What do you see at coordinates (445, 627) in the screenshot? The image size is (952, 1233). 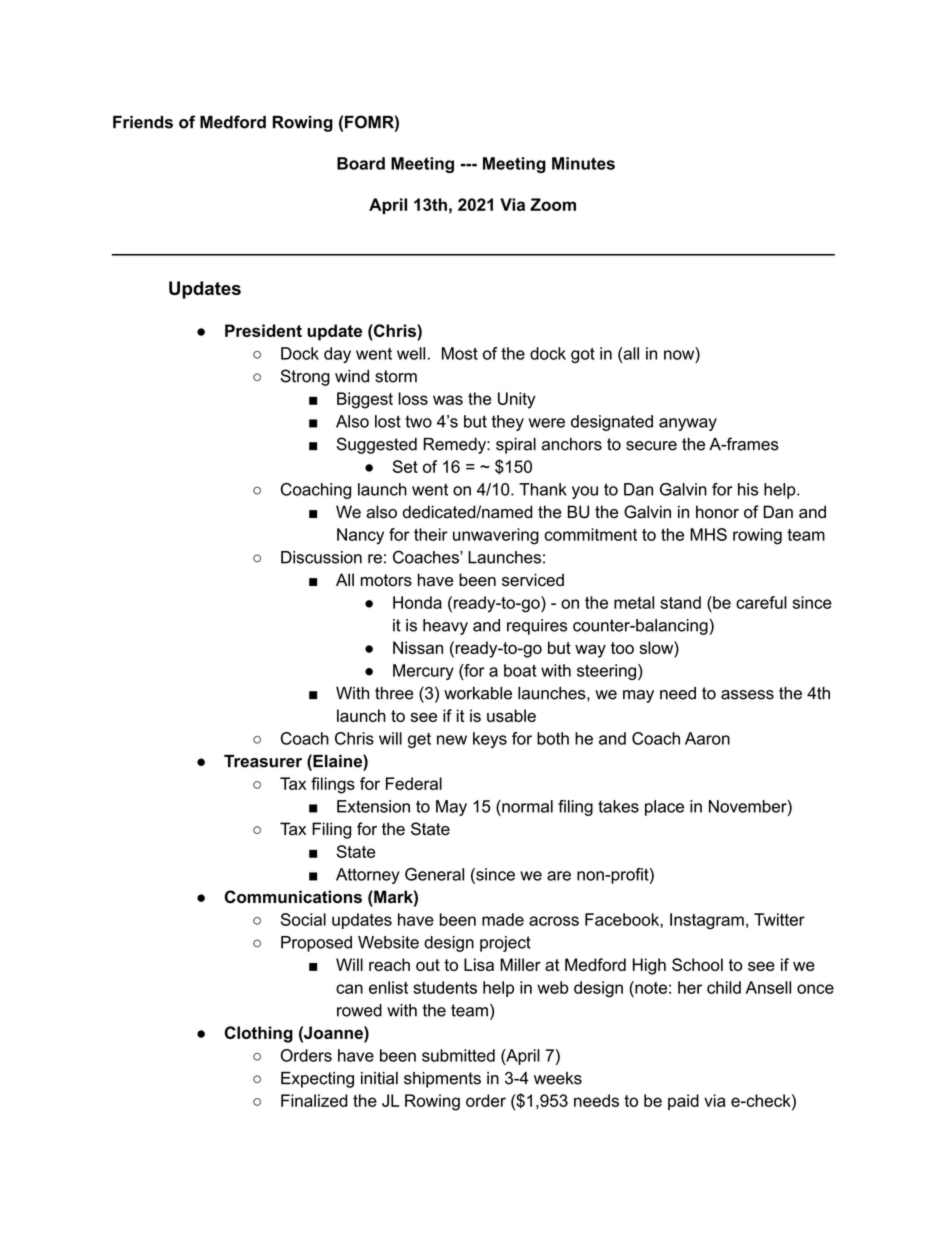 I see `heavy` at bounding box center [445, 627].
